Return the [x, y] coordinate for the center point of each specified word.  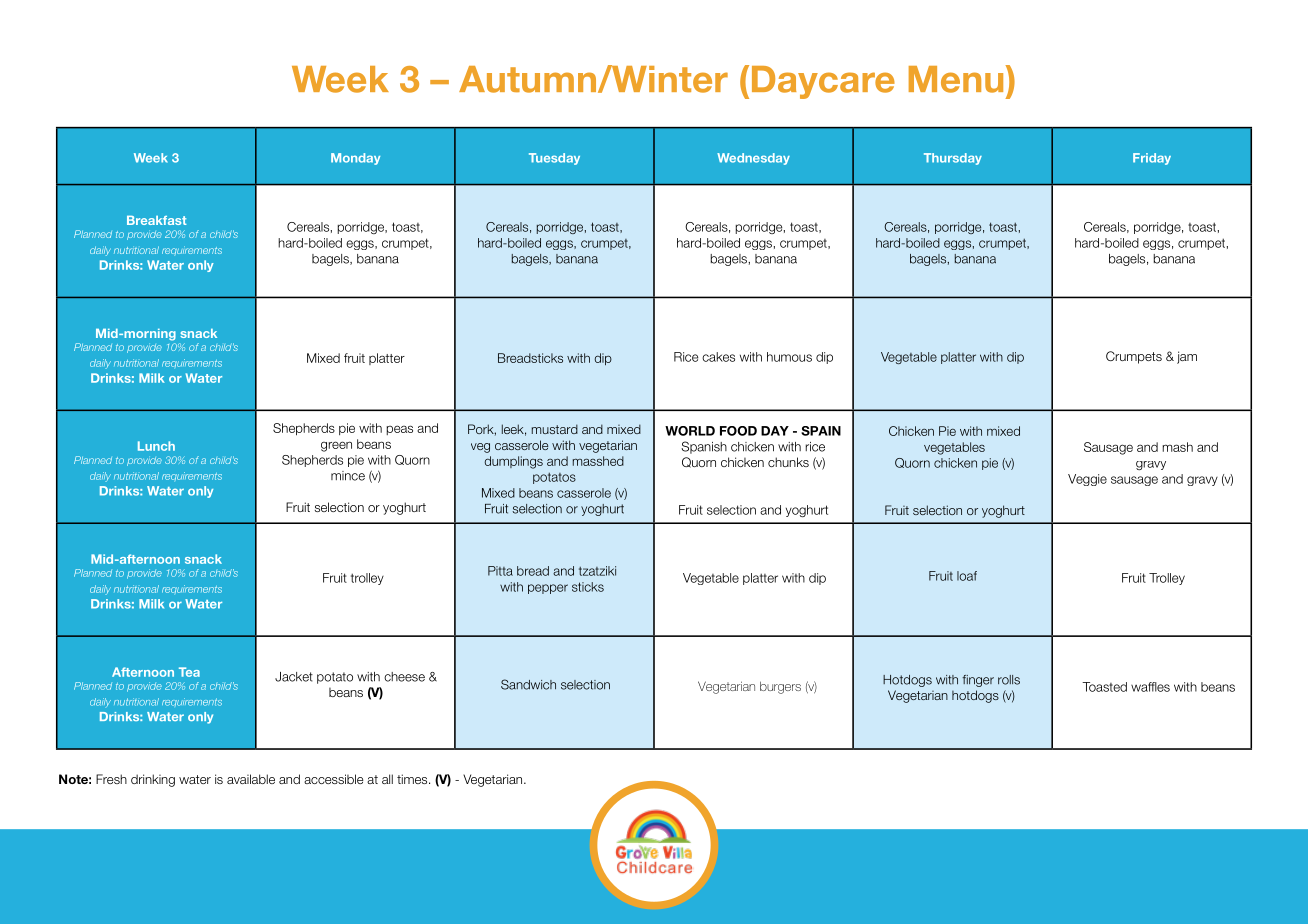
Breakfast [157, 220]
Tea [189, 672]
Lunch [156, 446]
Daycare [823, 82]
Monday [355, 159]
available [251, 779]
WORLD [690, 431]
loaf [967, 576]
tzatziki [597, 571]
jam [1187, 357]
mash [1177, 447]
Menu [956, 79]
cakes [718, 357]
